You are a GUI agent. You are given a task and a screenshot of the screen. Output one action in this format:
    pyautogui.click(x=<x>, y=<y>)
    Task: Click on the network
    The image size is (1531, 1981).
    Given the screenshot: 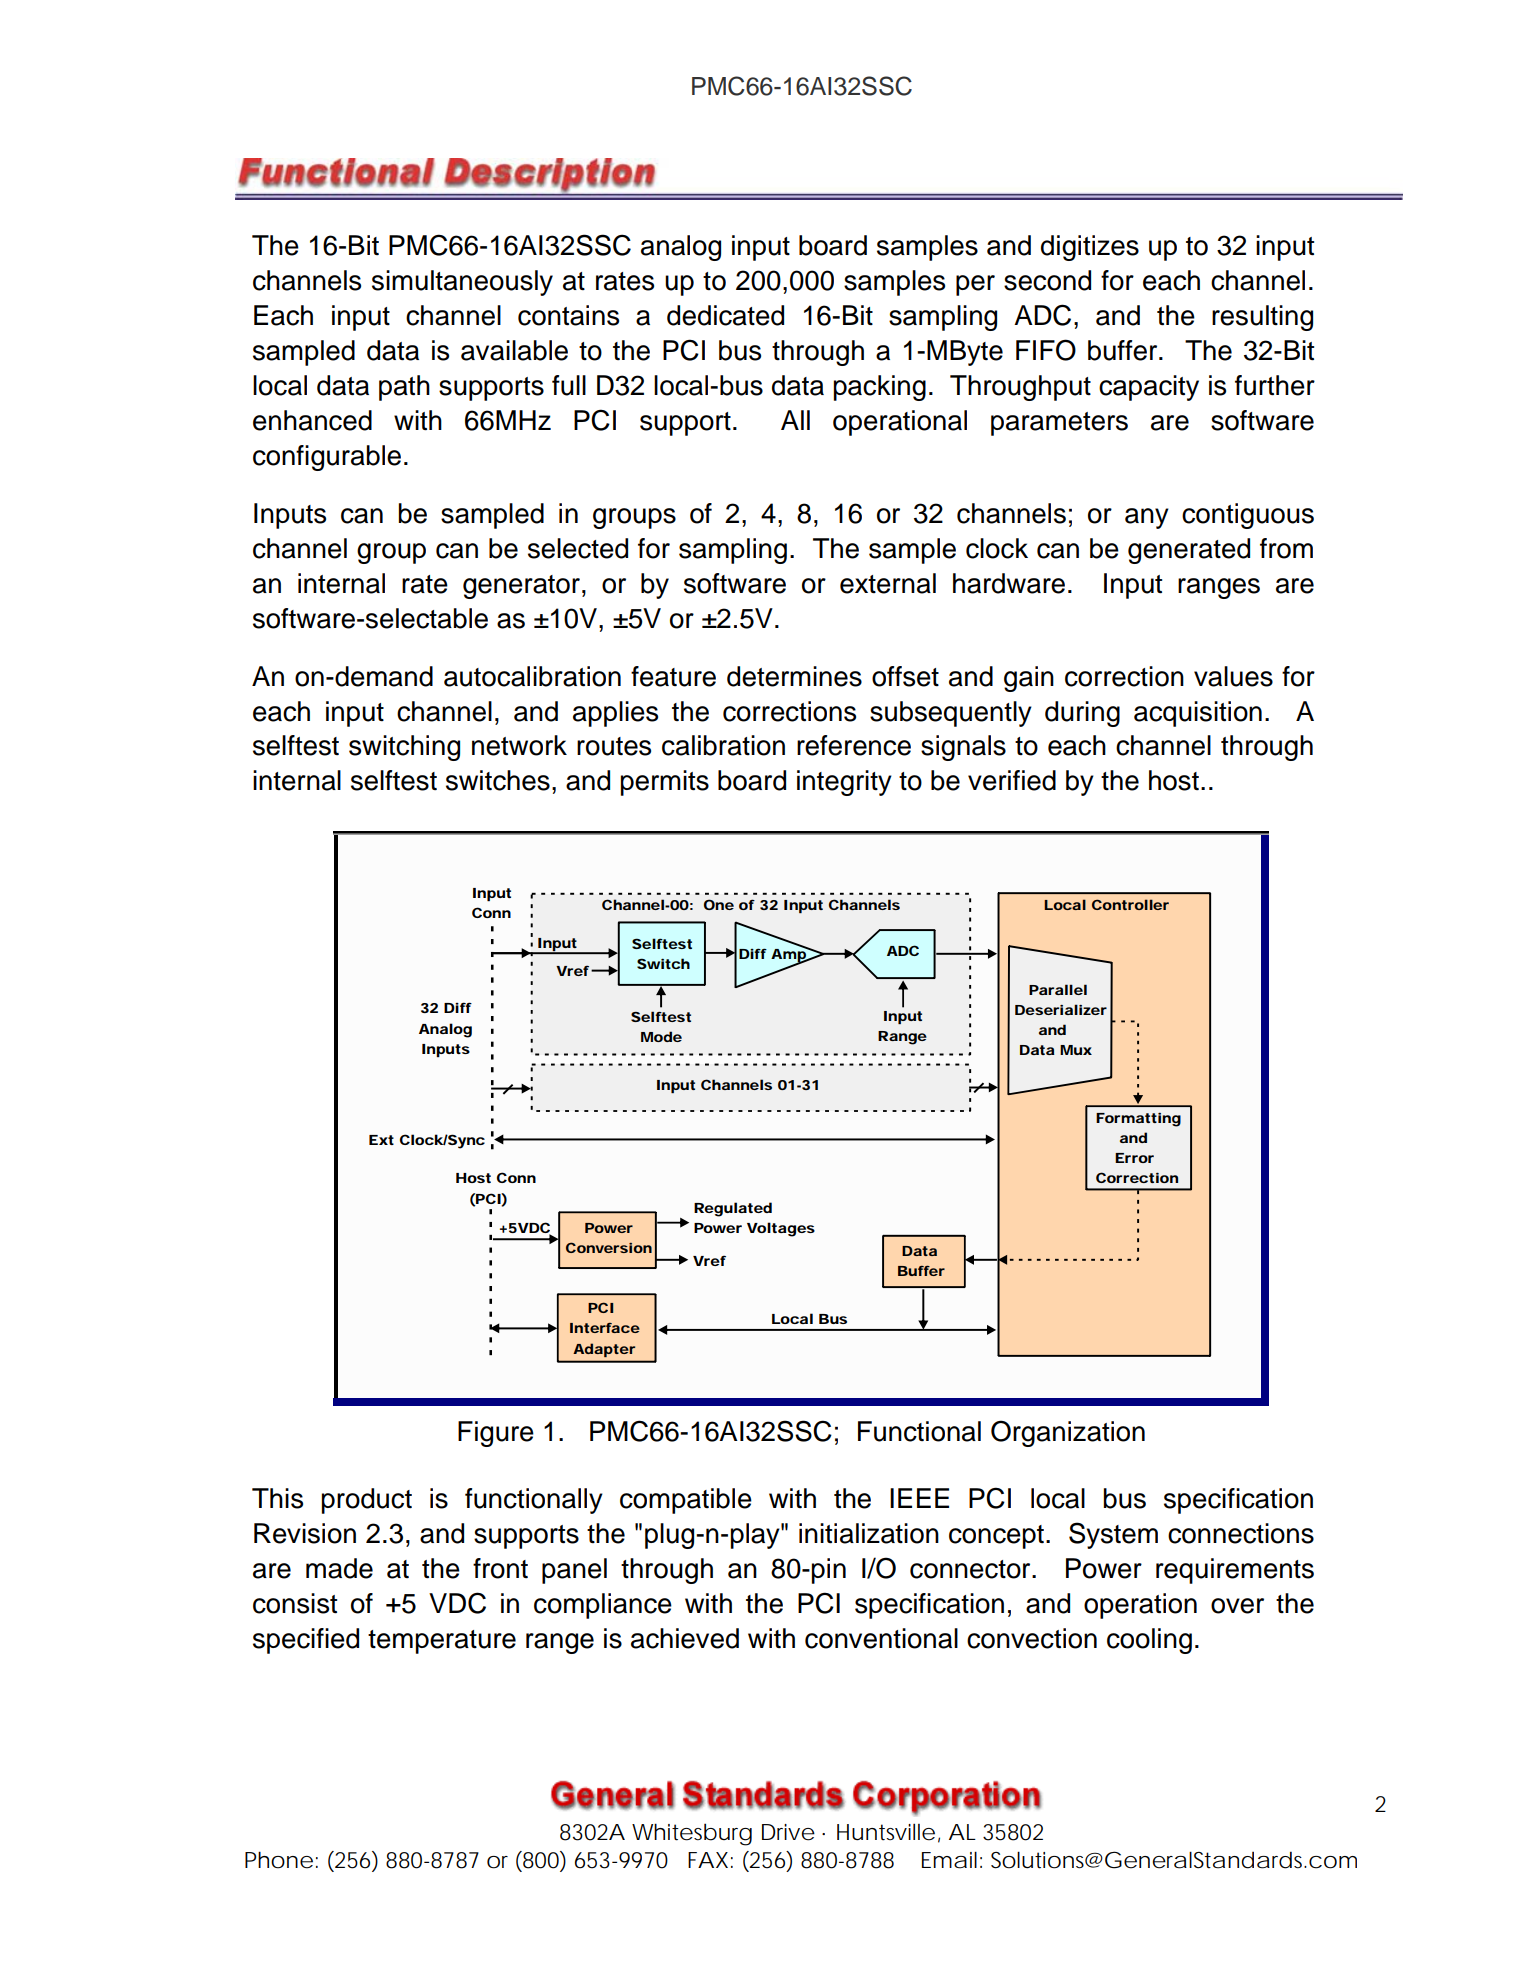 What is the action you would take?
    pyautogui.click(x=519, y=745)
